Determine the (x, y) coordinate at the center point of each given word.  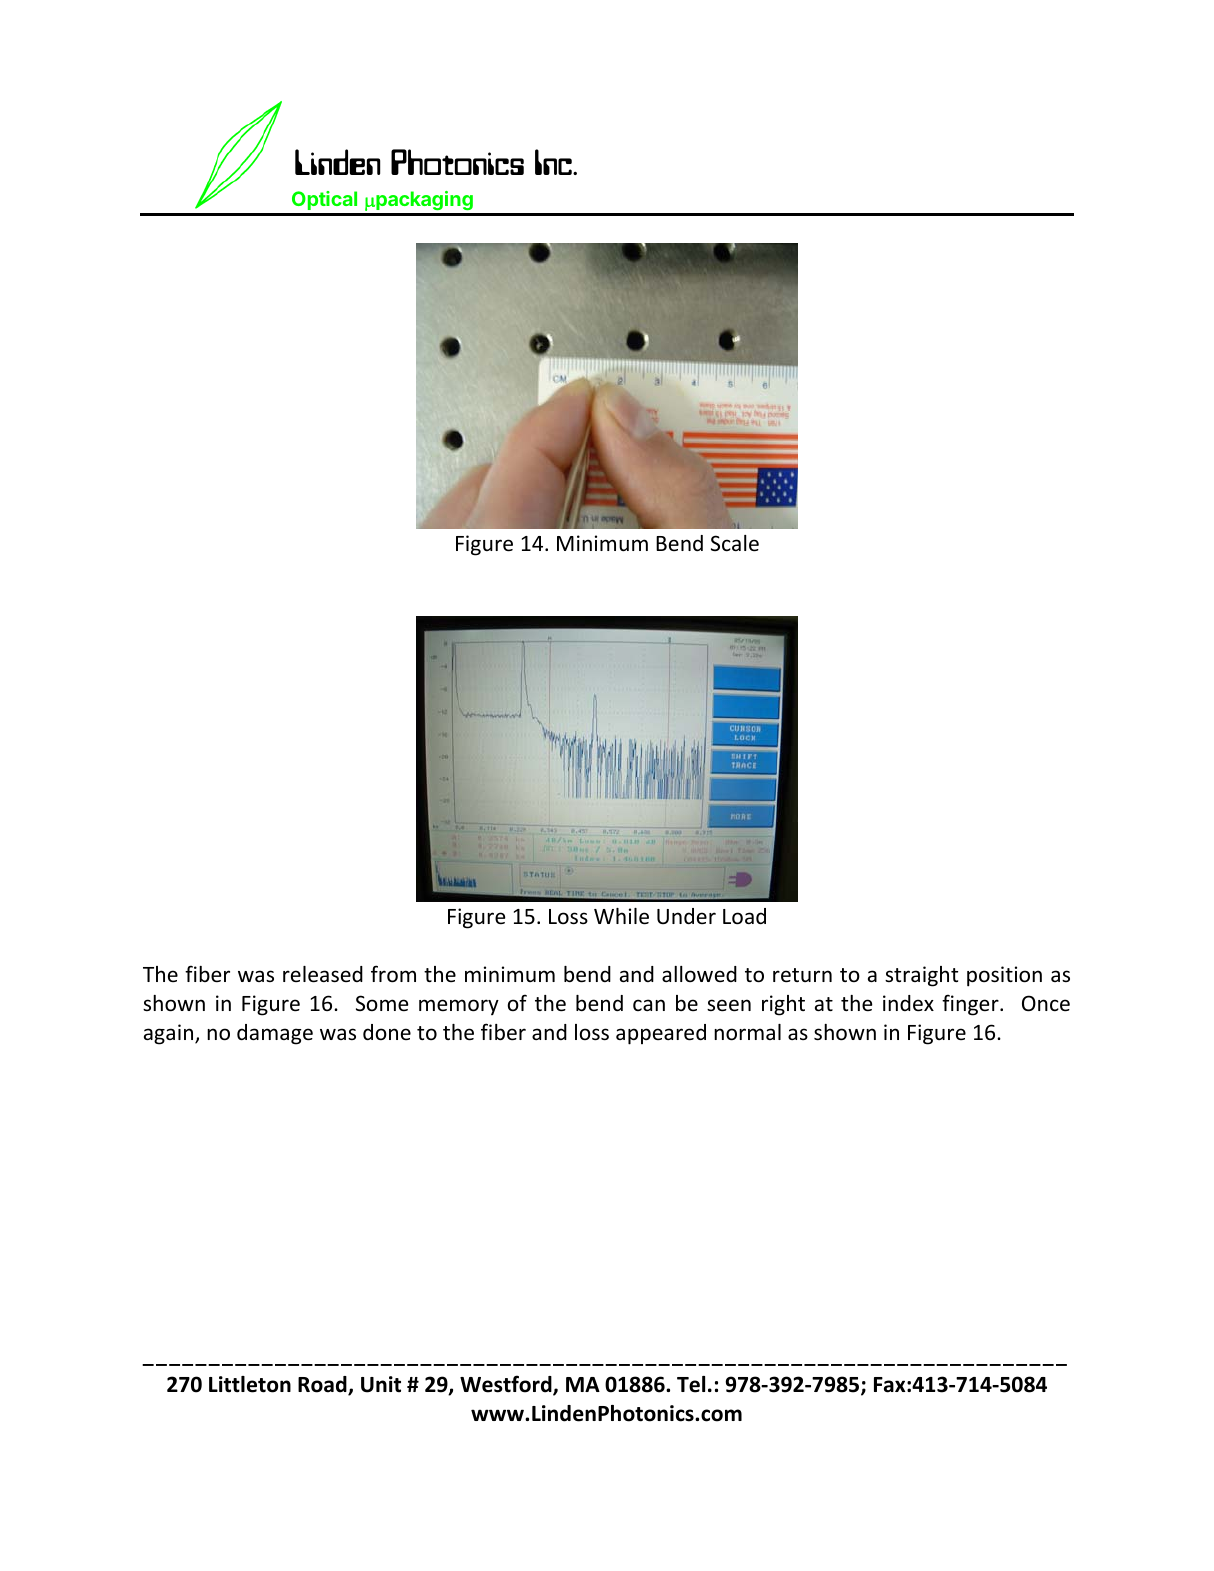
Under (686, 916)
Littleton (250, 1384)
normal (747, 1032)
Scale (735, 543)
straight (921, 976)
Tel (691, 1384)
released (323, 974)
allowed (699, 974)
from (393, 974)
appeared (661, 1034)
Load (744, 916)
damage (275, 1034)
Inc (554, 162)
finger (971, 1005)
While (621, 916)
